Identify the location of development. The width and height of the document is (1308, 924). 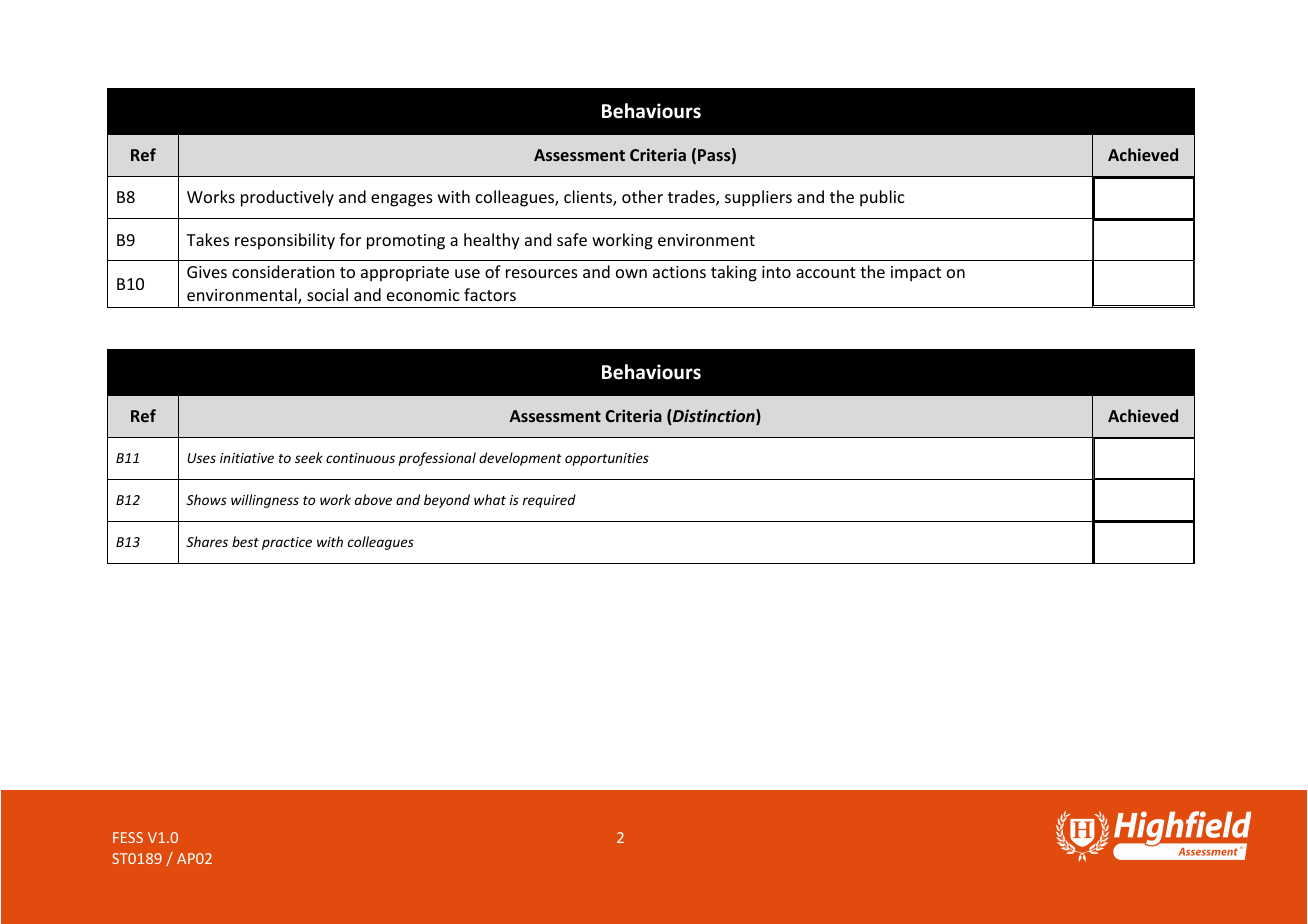
(520, 459).
